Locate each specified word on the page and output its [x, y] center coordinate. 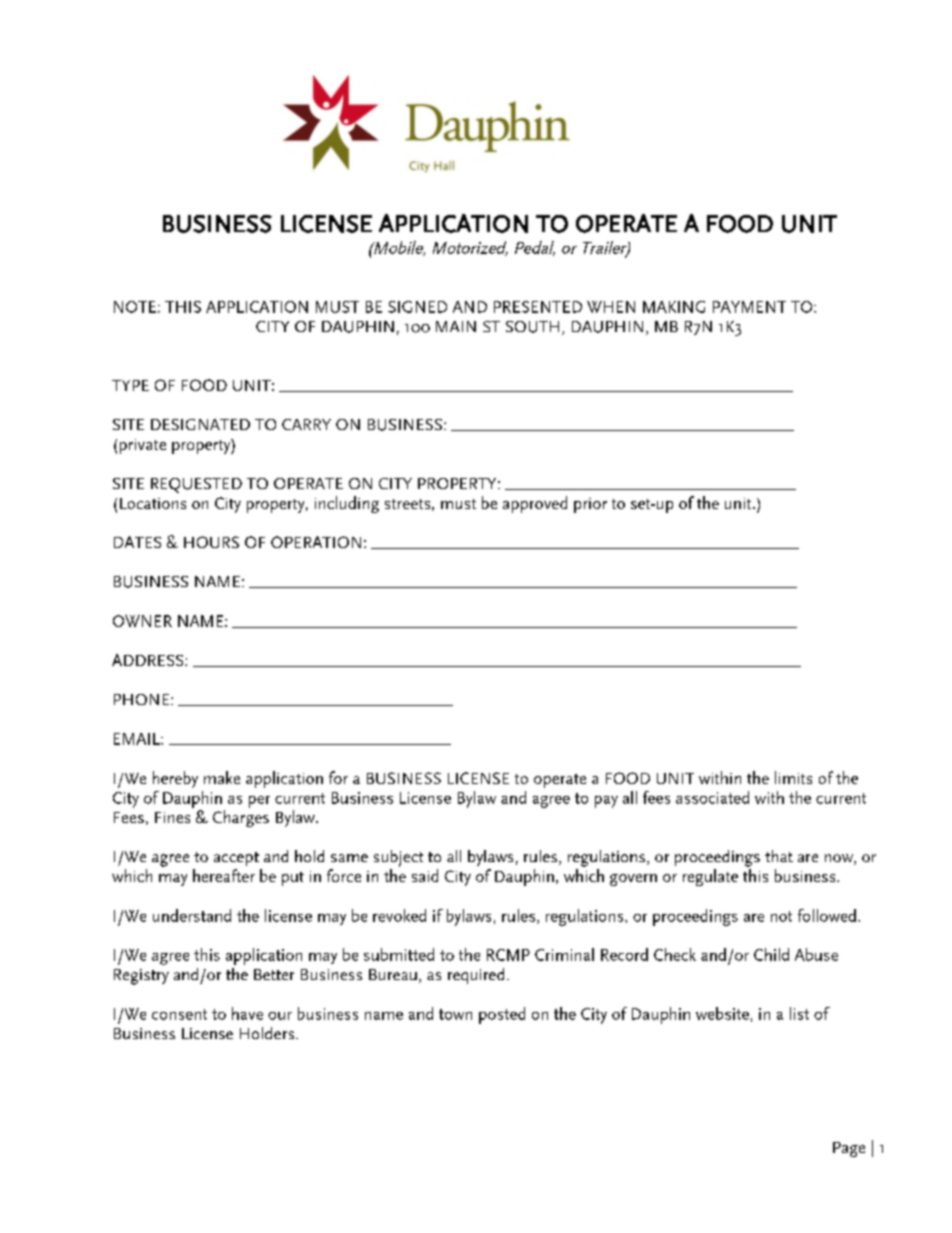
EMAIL [138, 739]
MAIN [456, 326]
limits [793, 777]
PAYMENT [749, 307]
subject [398, 858]
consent [179, 1014]
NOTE [135, 307]
